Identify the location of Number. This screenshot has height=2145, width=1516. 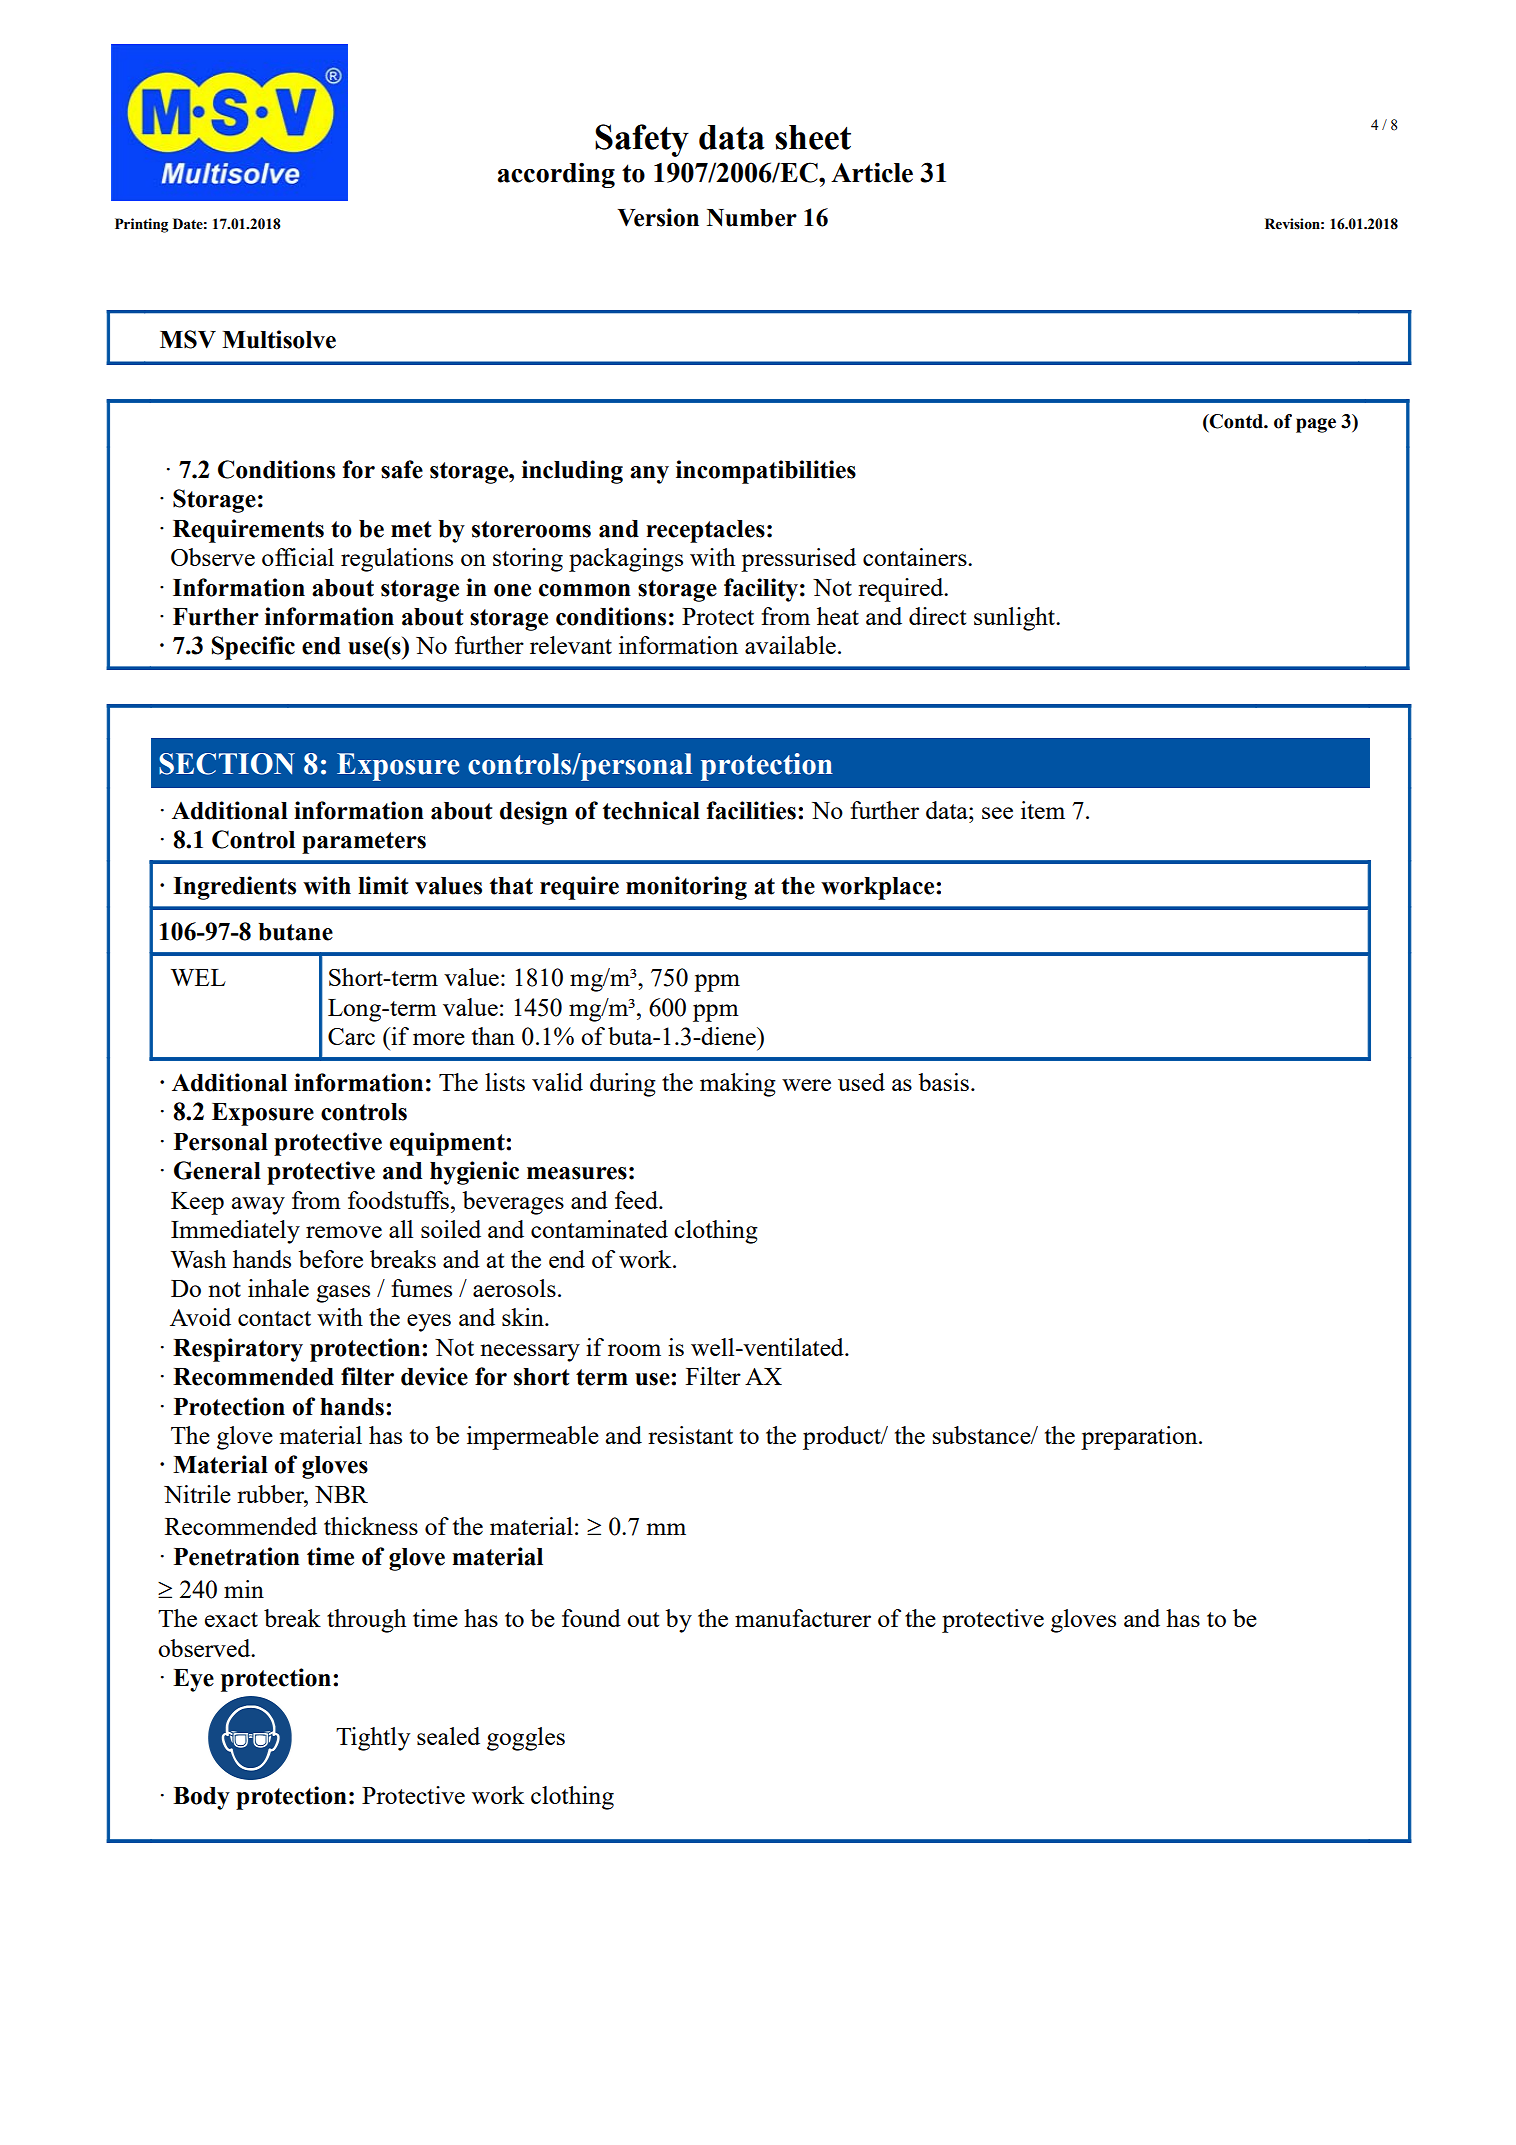
(752, 218).
